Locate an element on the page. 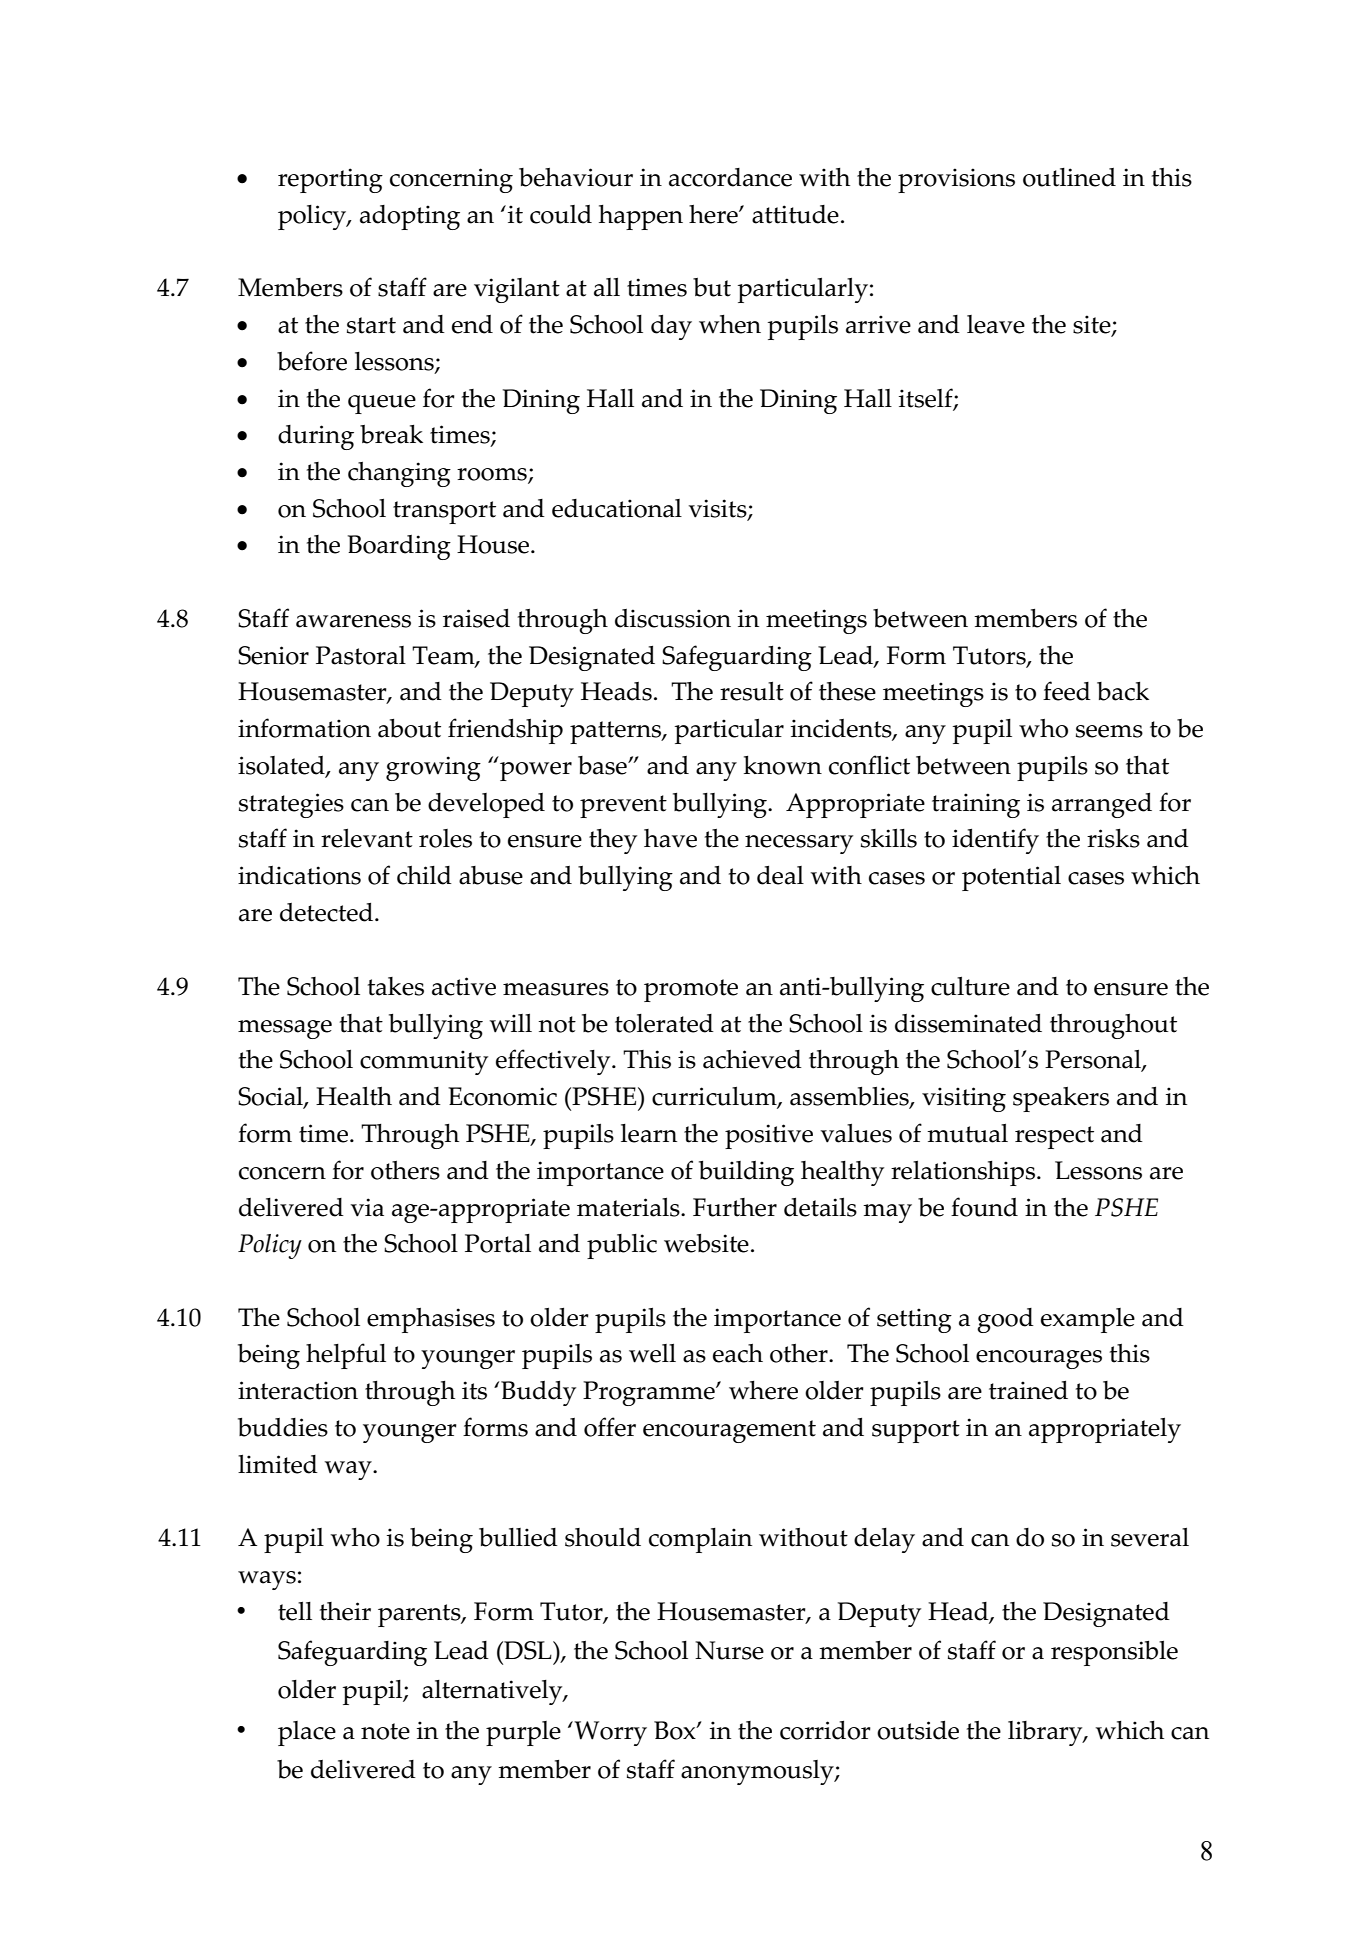  adopting is located at coordinates (410, 217).
